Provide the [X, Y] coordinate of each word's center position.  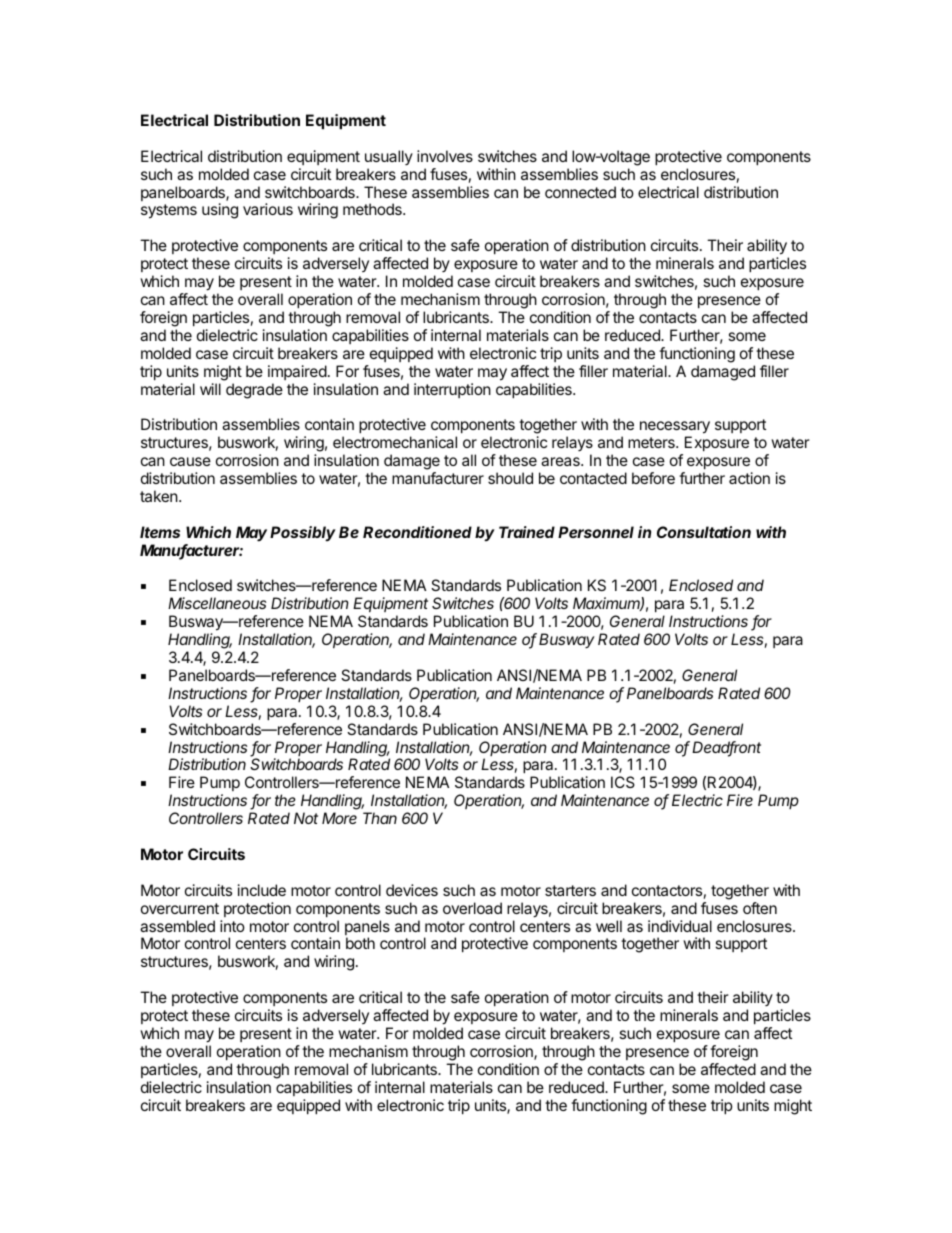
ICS [623, 782]
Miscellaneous [217, 603]
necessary [675, 429]
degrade [254, 391]
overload [472, 908]
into [232, 926]
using [220, 211]
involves [445, 156]
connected [580, 192]
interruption [452, 390]
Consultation [704, 532]
